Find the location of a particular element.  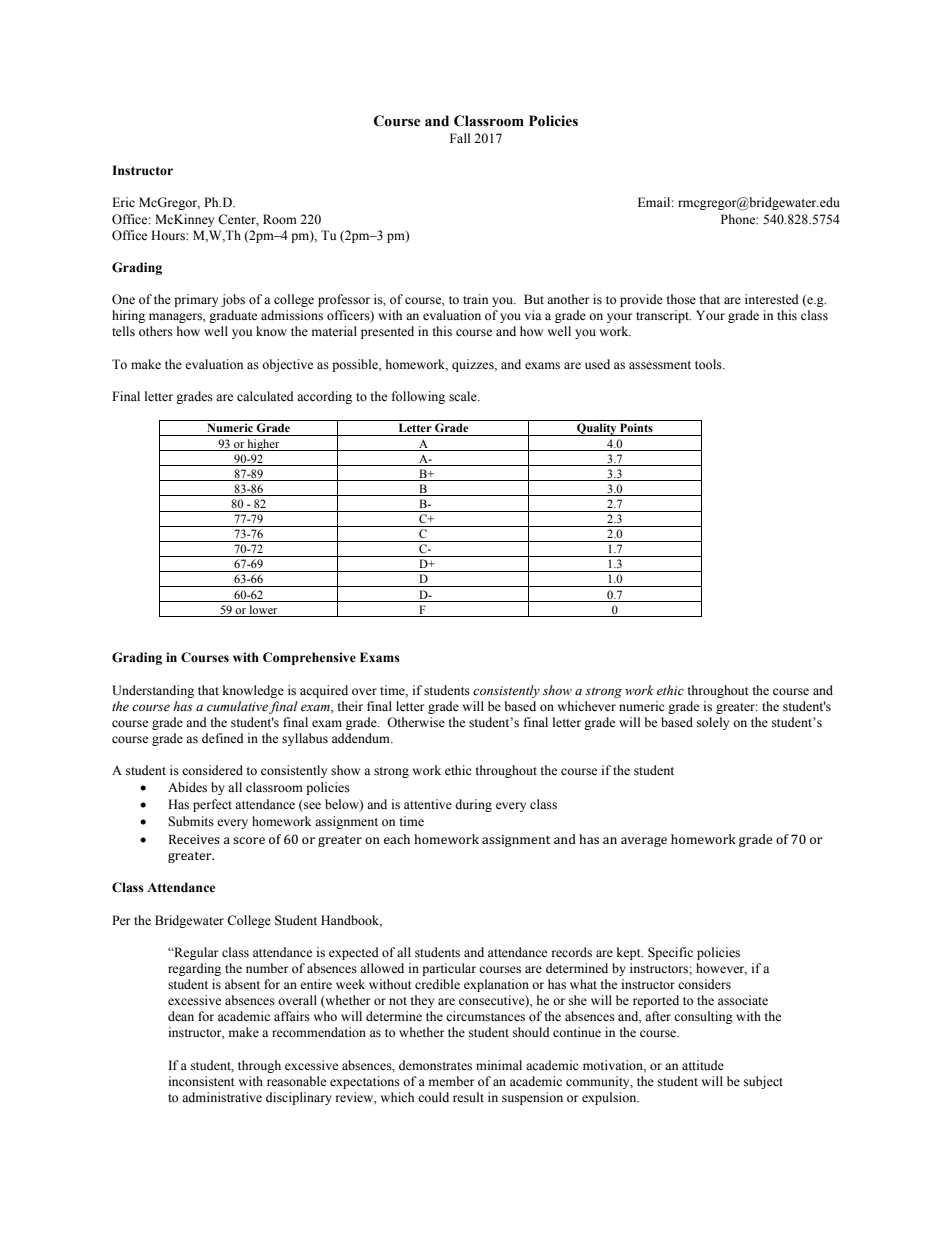

those is located at coordinates (681, 299).
